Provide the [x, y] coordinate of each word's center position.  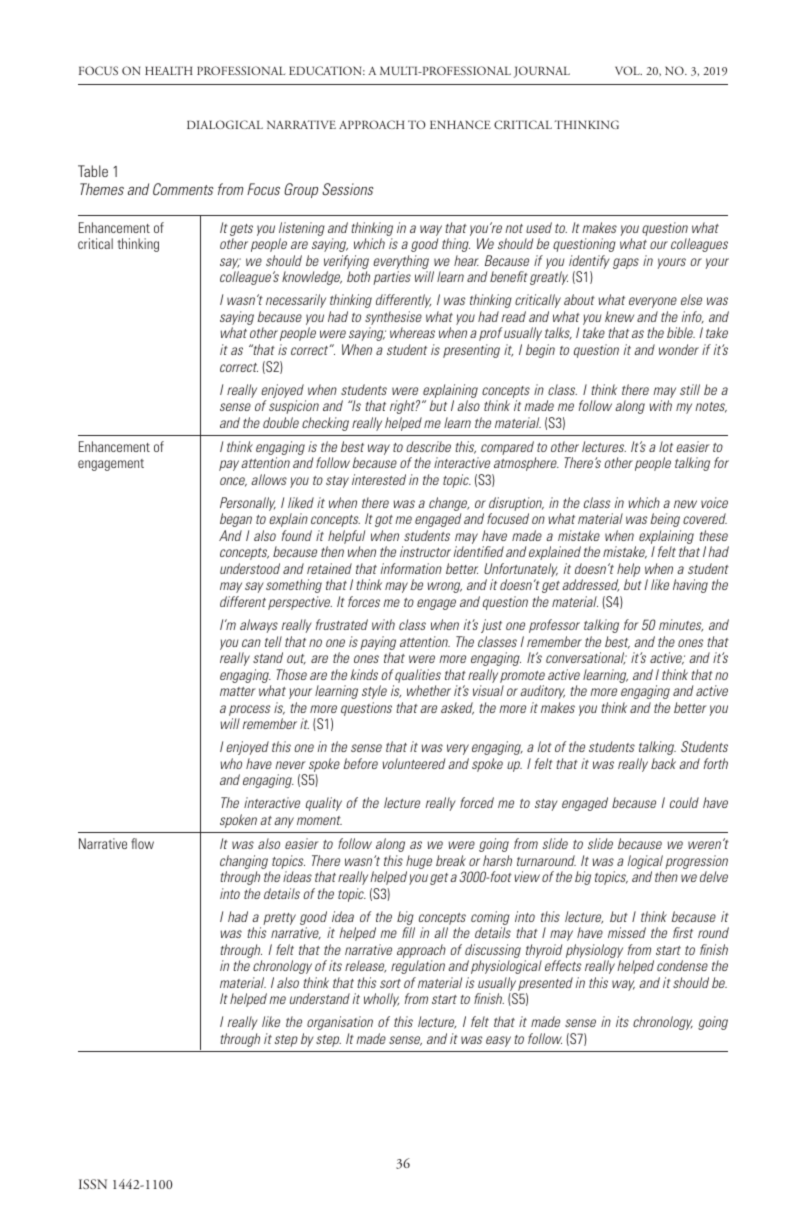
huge [419, 862]
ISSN [93, 1184]
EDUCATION [327, 70]
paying [378, 643]
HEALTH [169, 70]
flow [142, 843]
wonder [679, 349]
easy [498, 1041]
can [251, 643]
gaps [626, 263]
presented [545, 985]
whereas [412, 332]
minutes [681, 625]
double [281, 422]
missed [627, 932]
